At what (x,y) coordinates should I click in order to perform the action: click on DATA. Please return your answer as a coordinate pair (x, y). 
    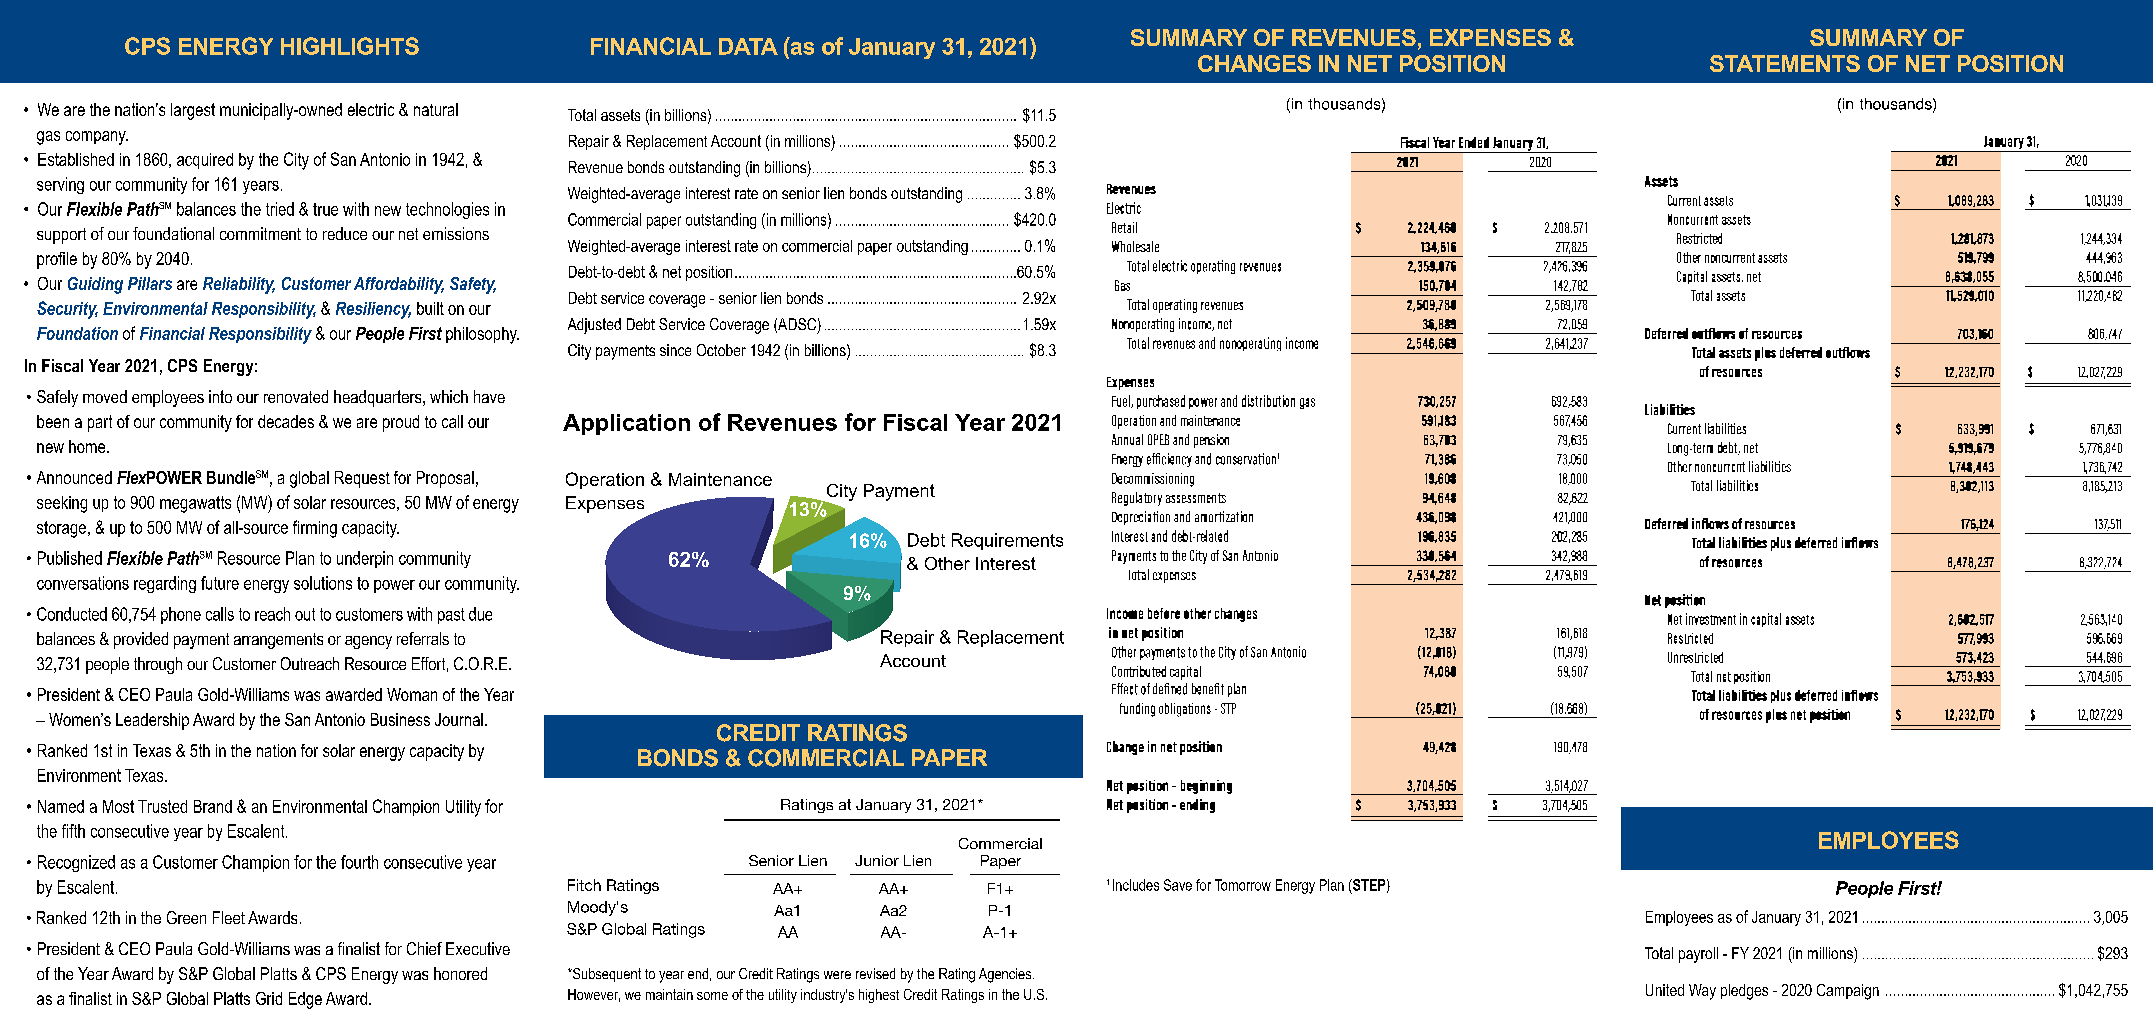
    Looking at the image, I should click on (748, 46).
